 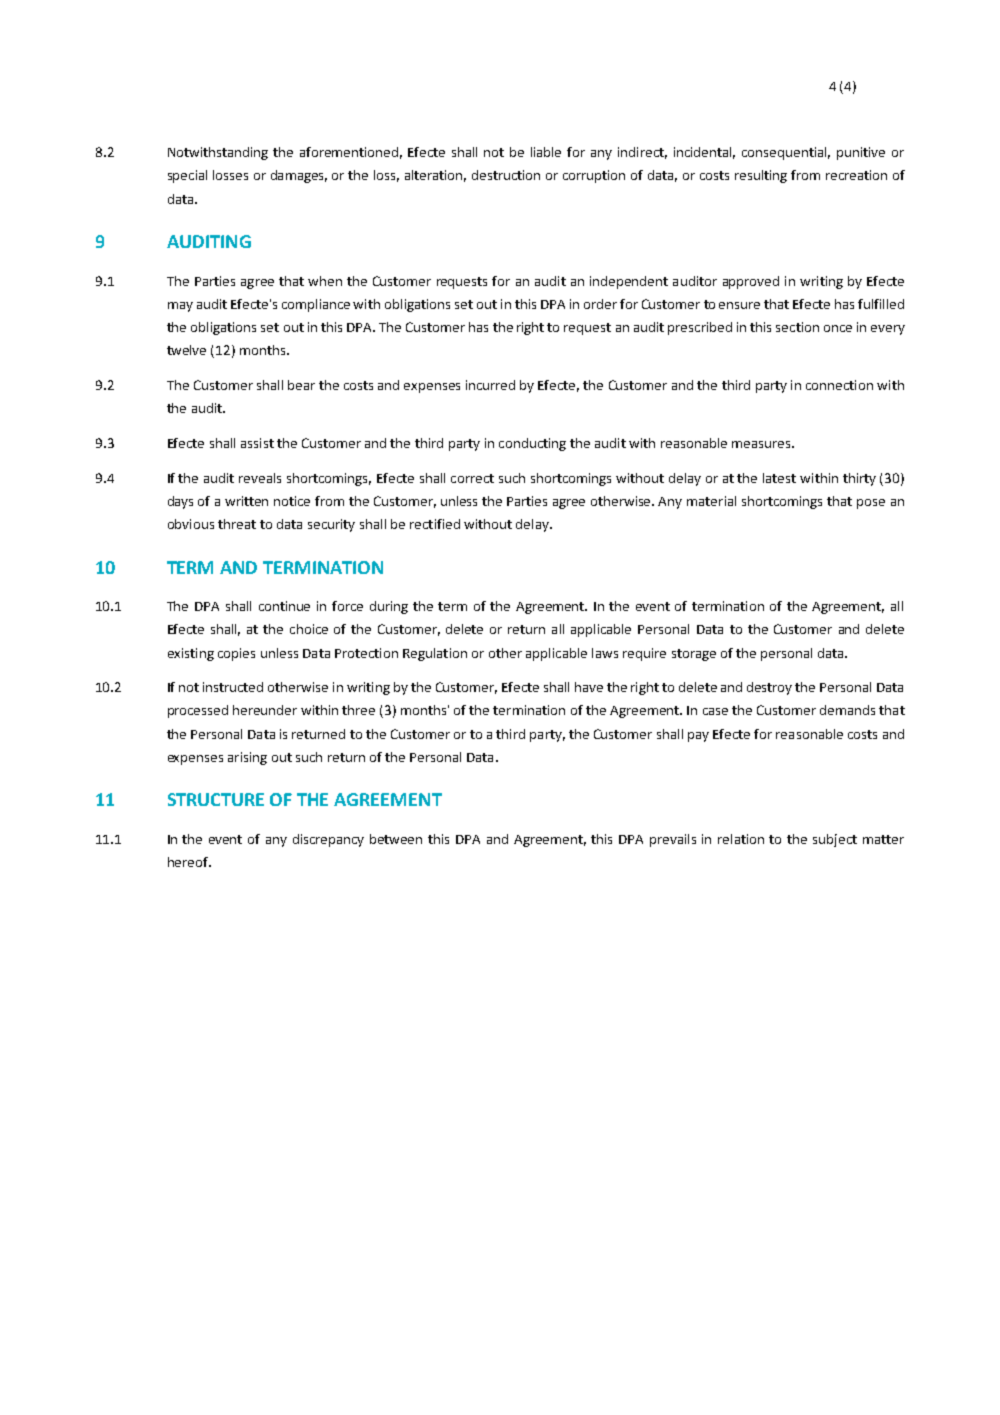 What do you see at coordinates (779, 478) in the screenshot?
I see `latest` at bounding box center [779, 478].
